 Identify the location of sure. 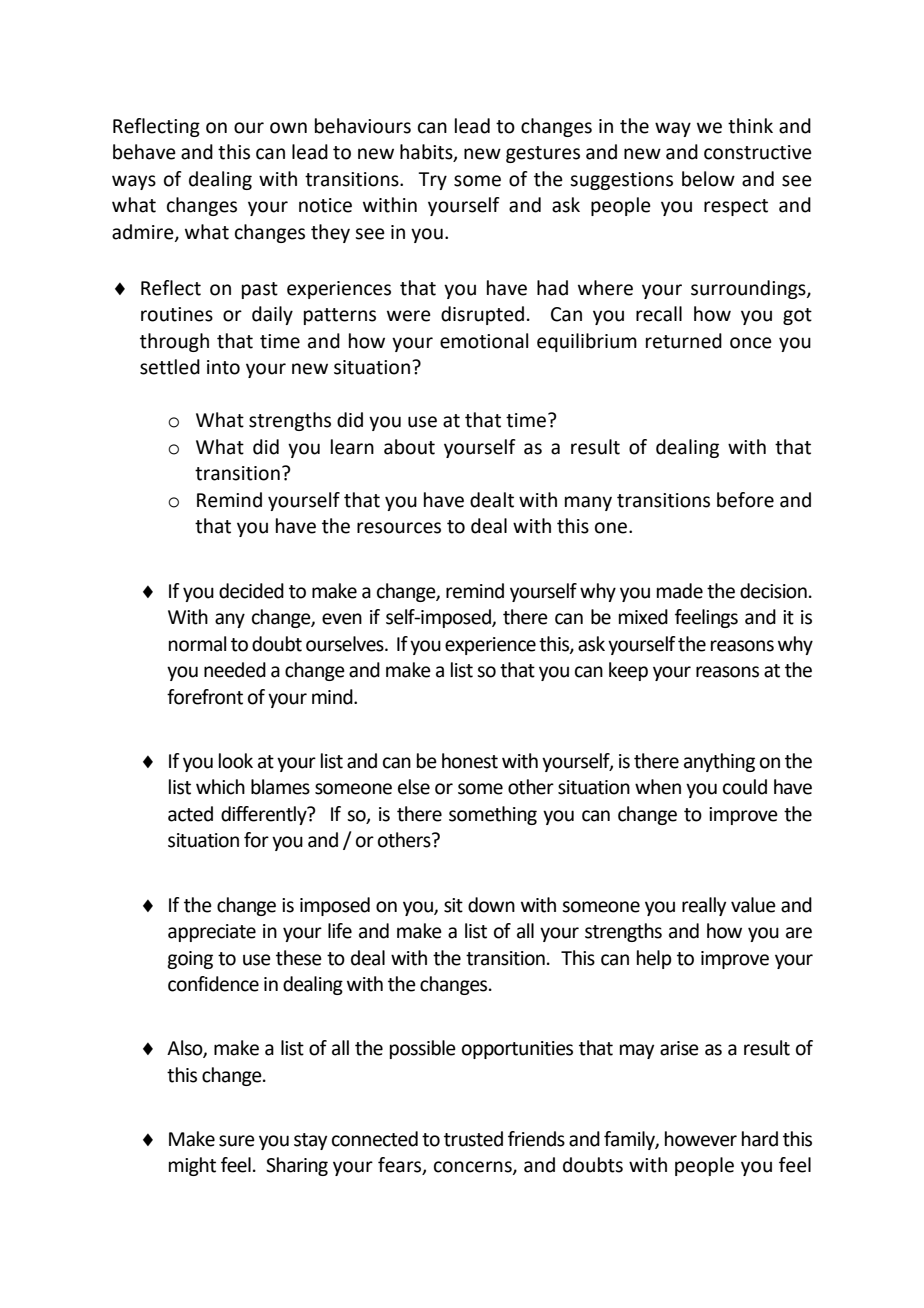
(237, 1141).
